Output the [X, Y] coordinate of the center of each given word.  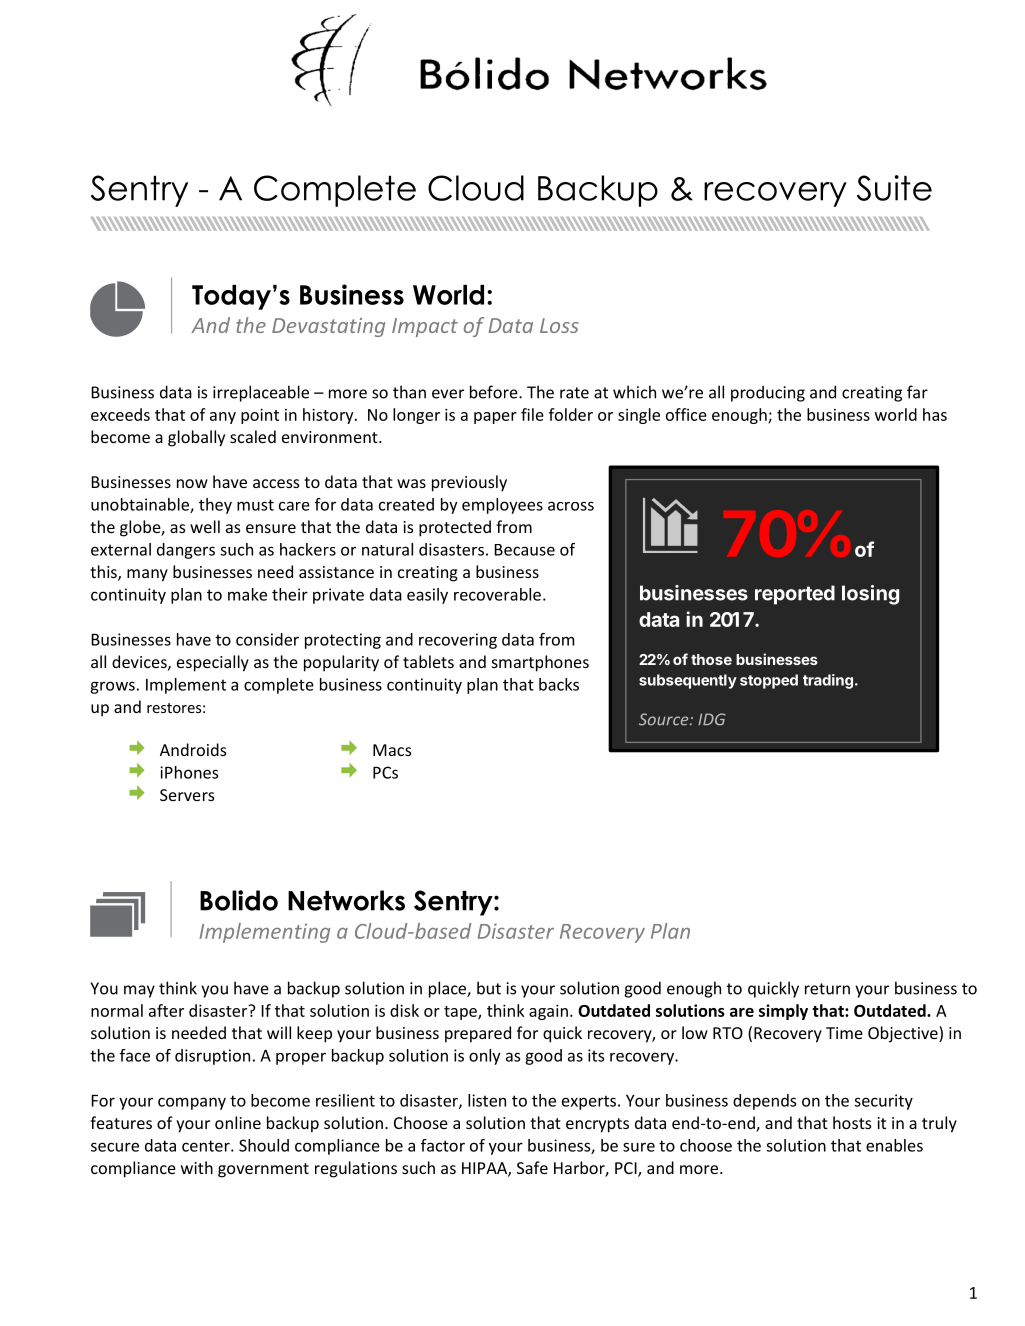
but [489, 988]
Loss [559, 325]
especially [213, 663]
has [935, 414]
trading [828, 681]
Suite [894, 188]
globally [196, 438]
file [532, 414]
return [827, 989]
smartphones [540, 663]
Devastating [328, 327]
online [238, 1122]
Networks [346, 900]
